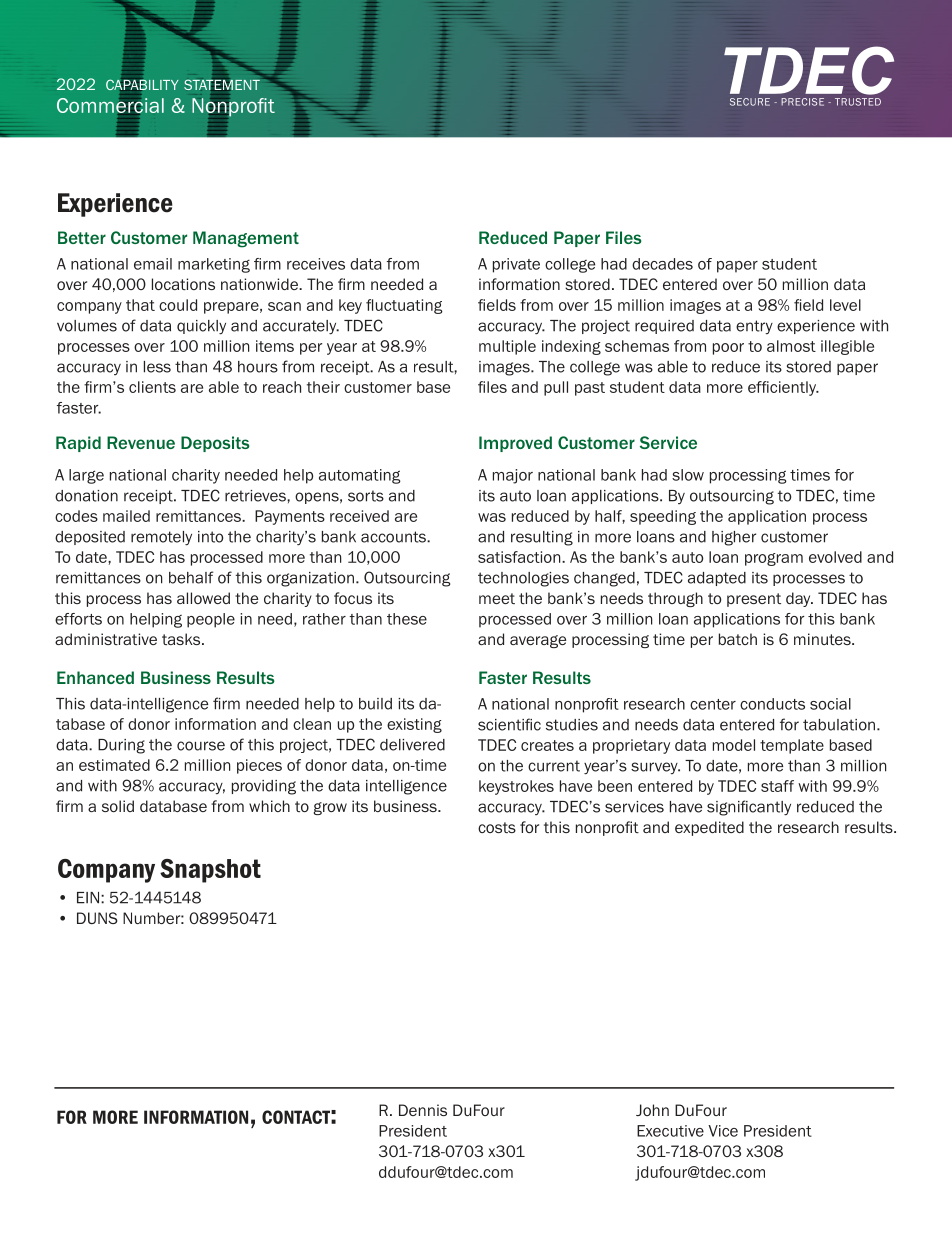  What do you see at coordinates (670, 1131) in the screenshot?
I see `Executive` at bounding box center [670, 1131].
